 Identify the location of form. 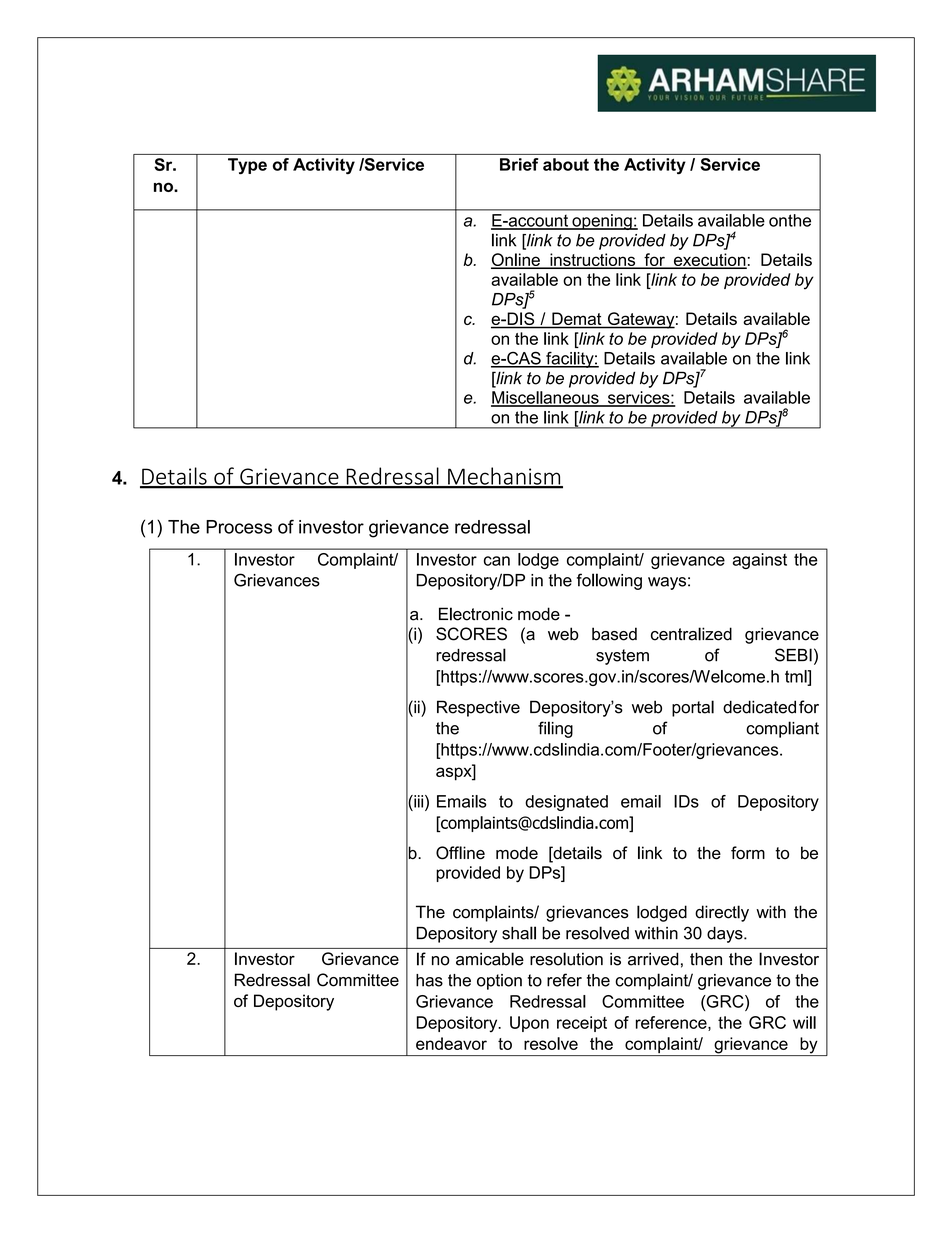
(748, 853).
